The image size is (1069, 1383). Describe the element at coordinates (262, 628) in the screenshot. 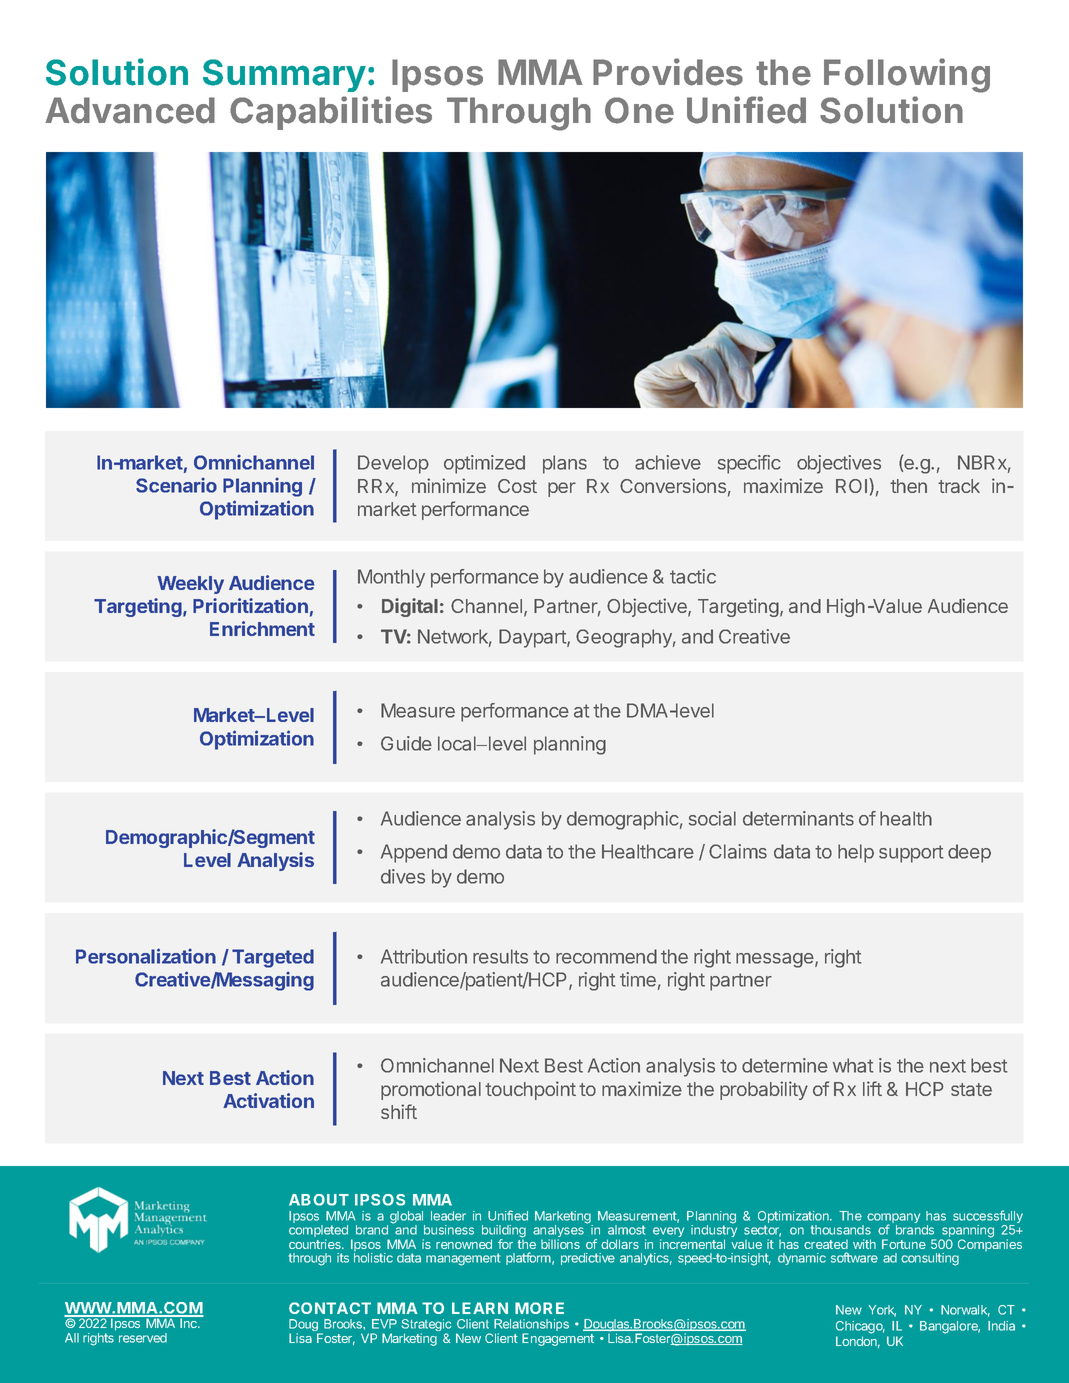

I see `Enrichment` at that location.
